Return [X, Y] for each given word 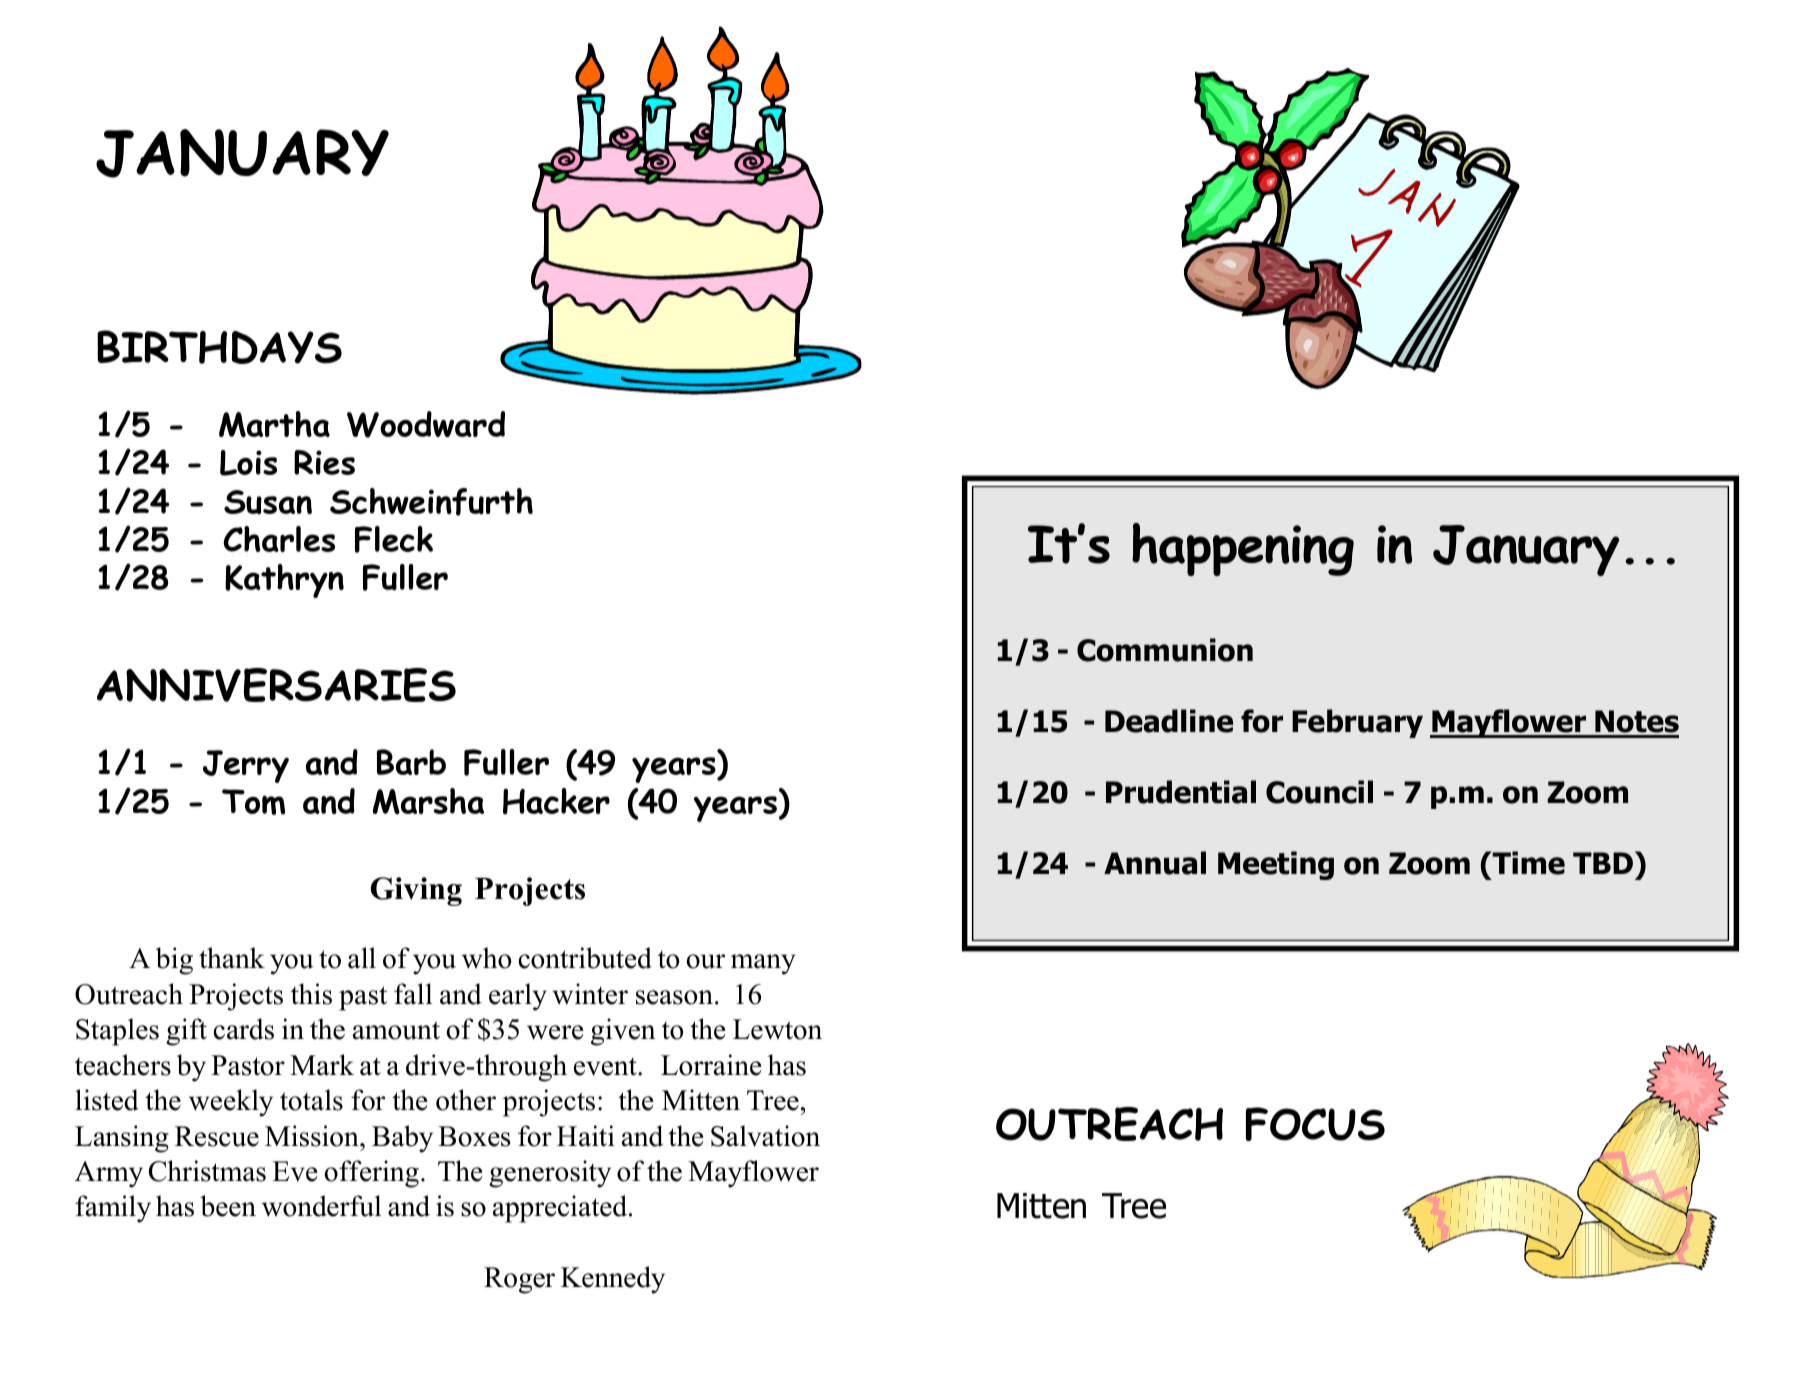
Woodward [426, 424]
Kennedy [613, 1280]
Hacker [556, 801]
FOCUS [1315, 1124]
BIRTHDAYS [219, 347]
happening [1243, 549]
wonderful [321, 1206]
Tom [253, 802]
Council [1319, 792]
